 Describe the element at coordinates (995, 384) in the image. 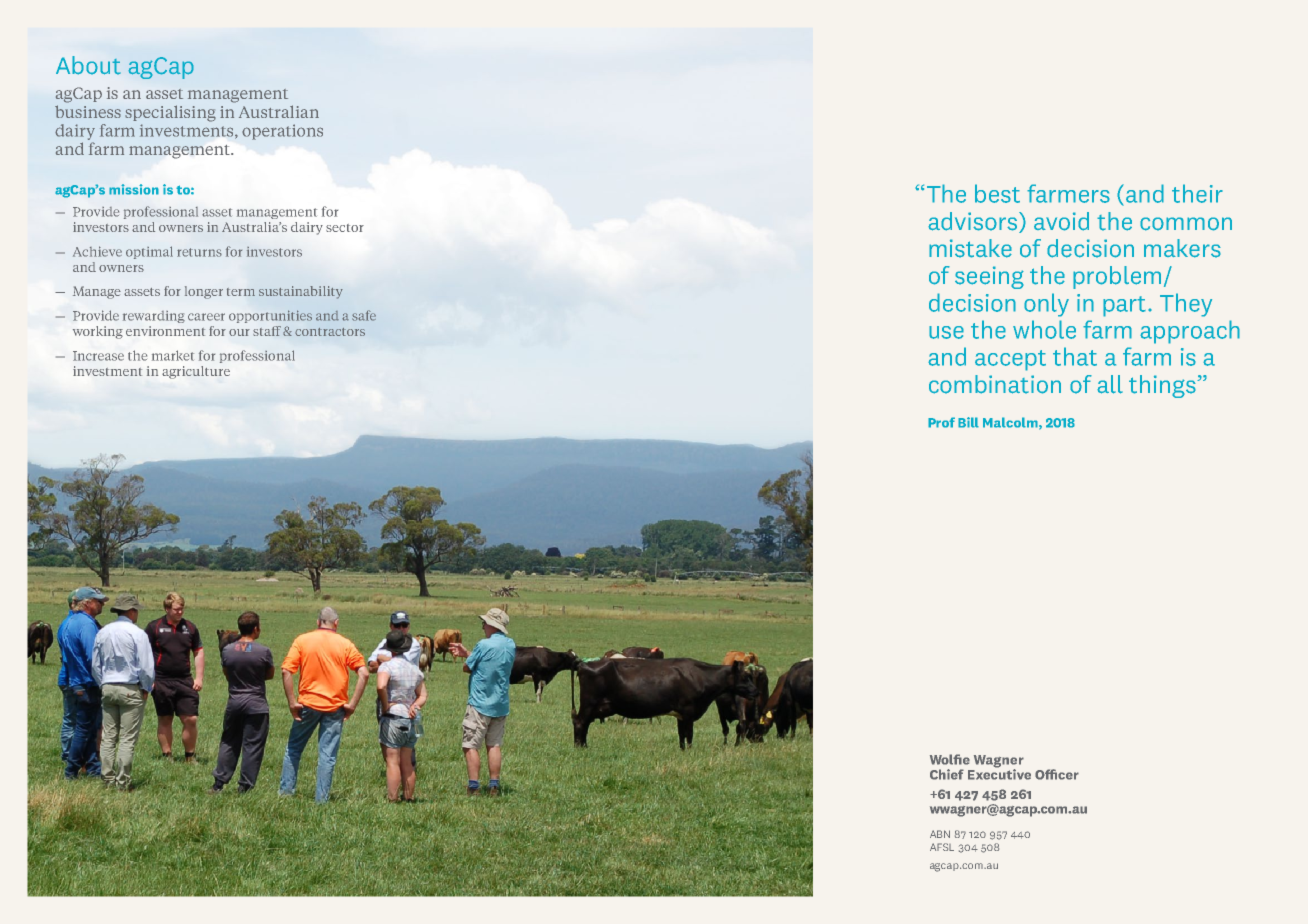

I see `combination` at that location.
